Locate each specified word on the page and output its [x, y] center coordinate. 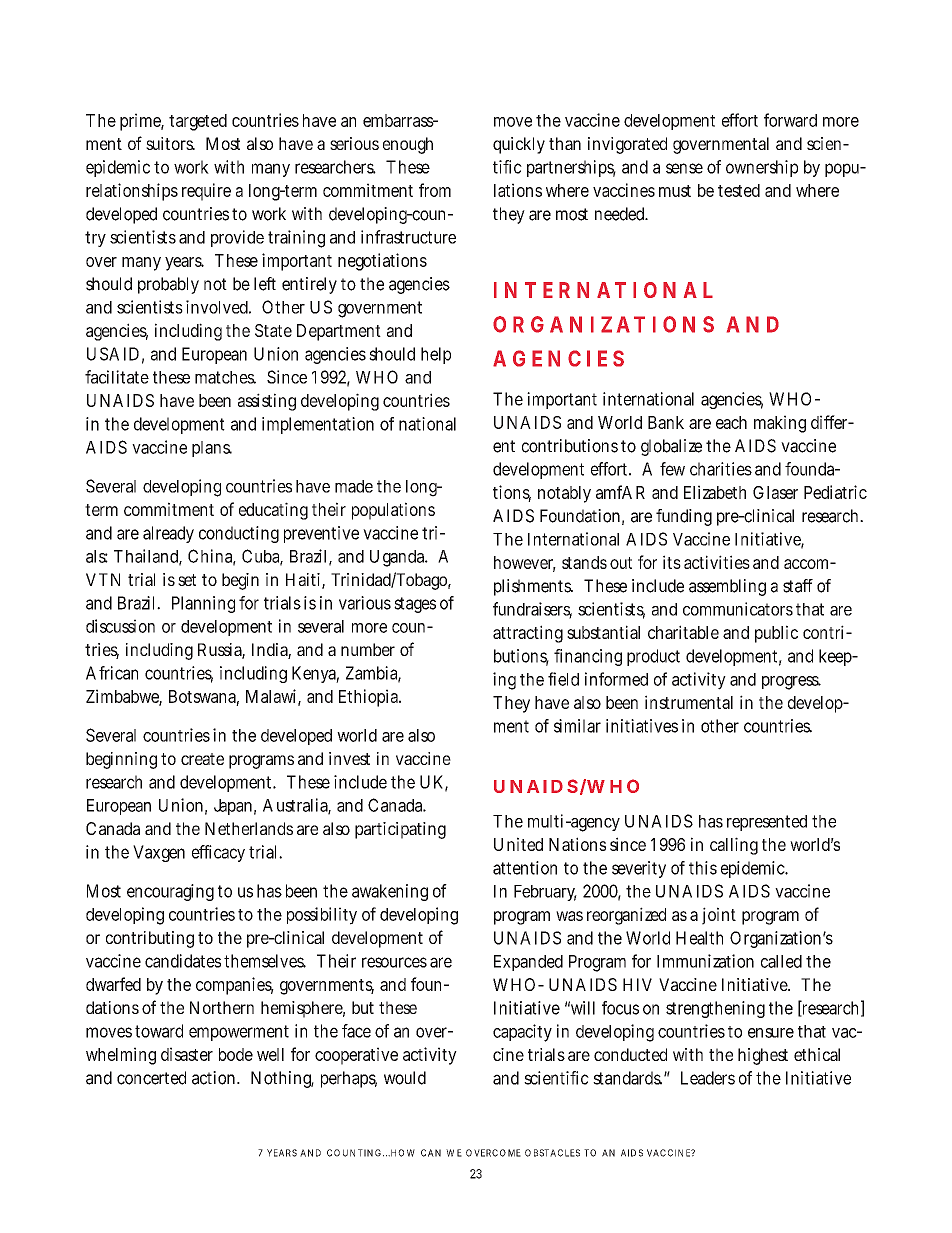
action [213, 1078]
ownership [762, 168]
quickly [519, 145]
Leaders [708, 1078]
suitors [170, 143]
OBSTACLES [552, 1153]
